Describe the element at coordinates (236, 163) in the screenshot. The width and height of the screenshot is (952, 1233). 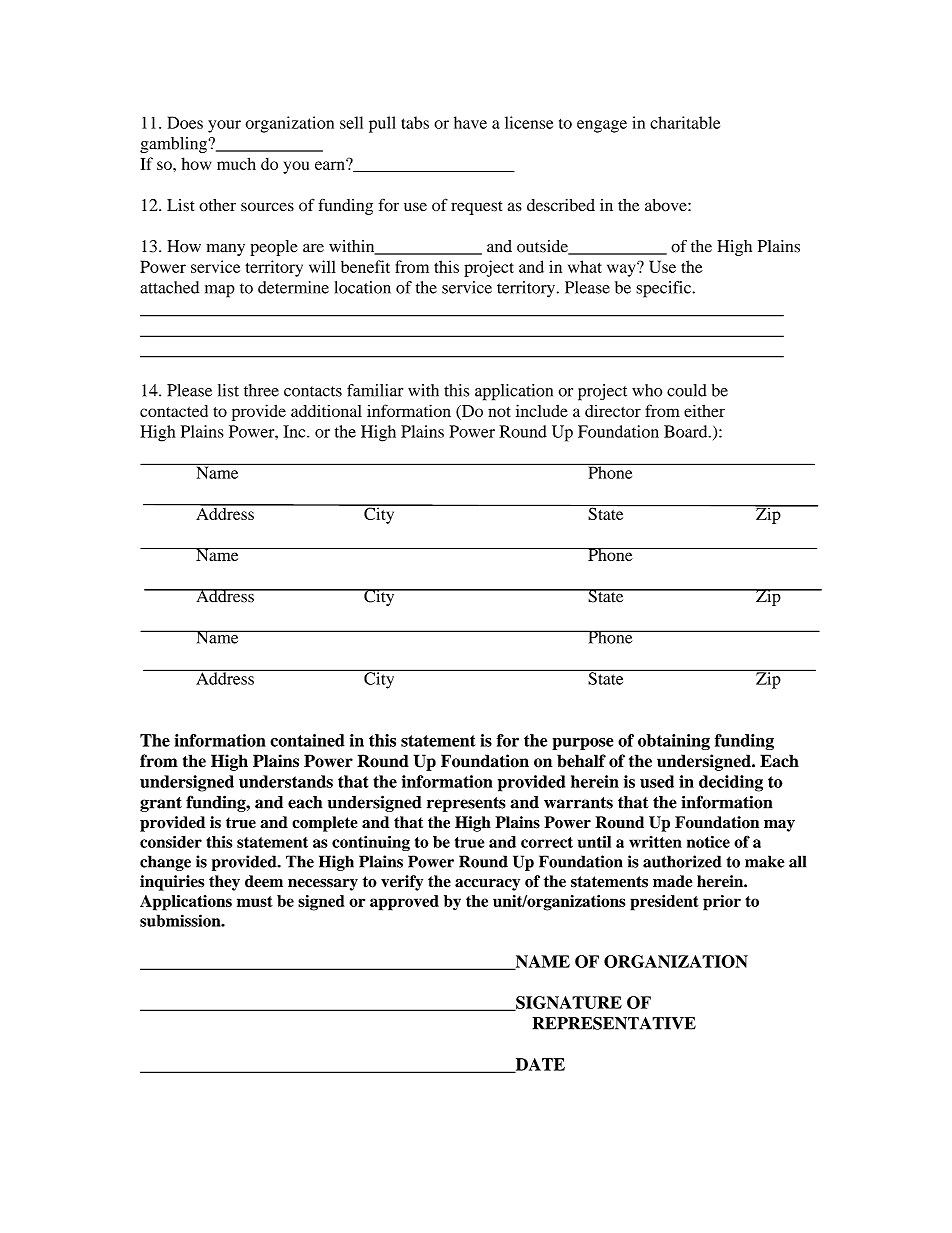
I see `much` at that location.
